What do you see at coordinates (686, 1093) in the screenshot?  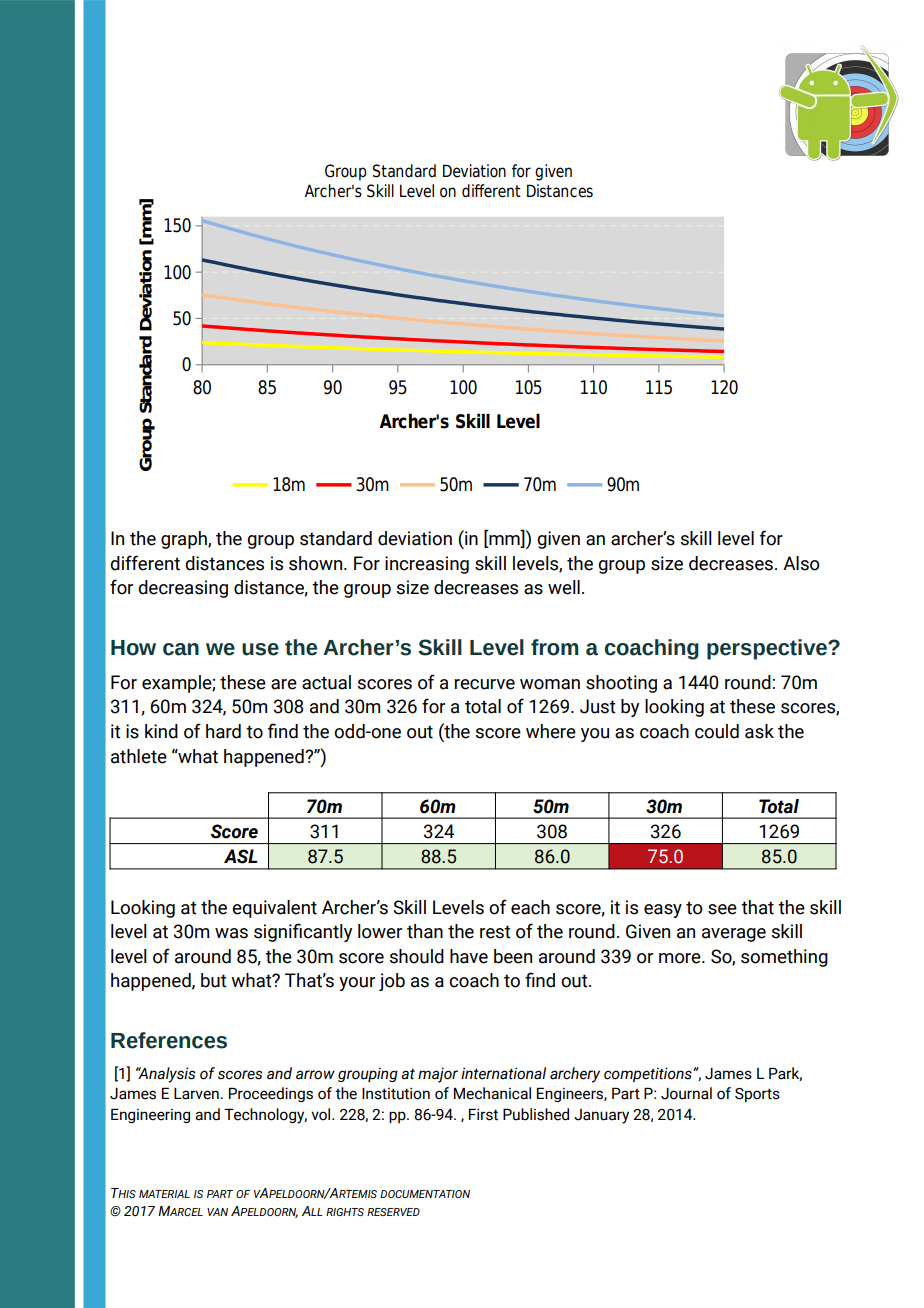 I see `Journal` at bounding box center [686, 1093].
